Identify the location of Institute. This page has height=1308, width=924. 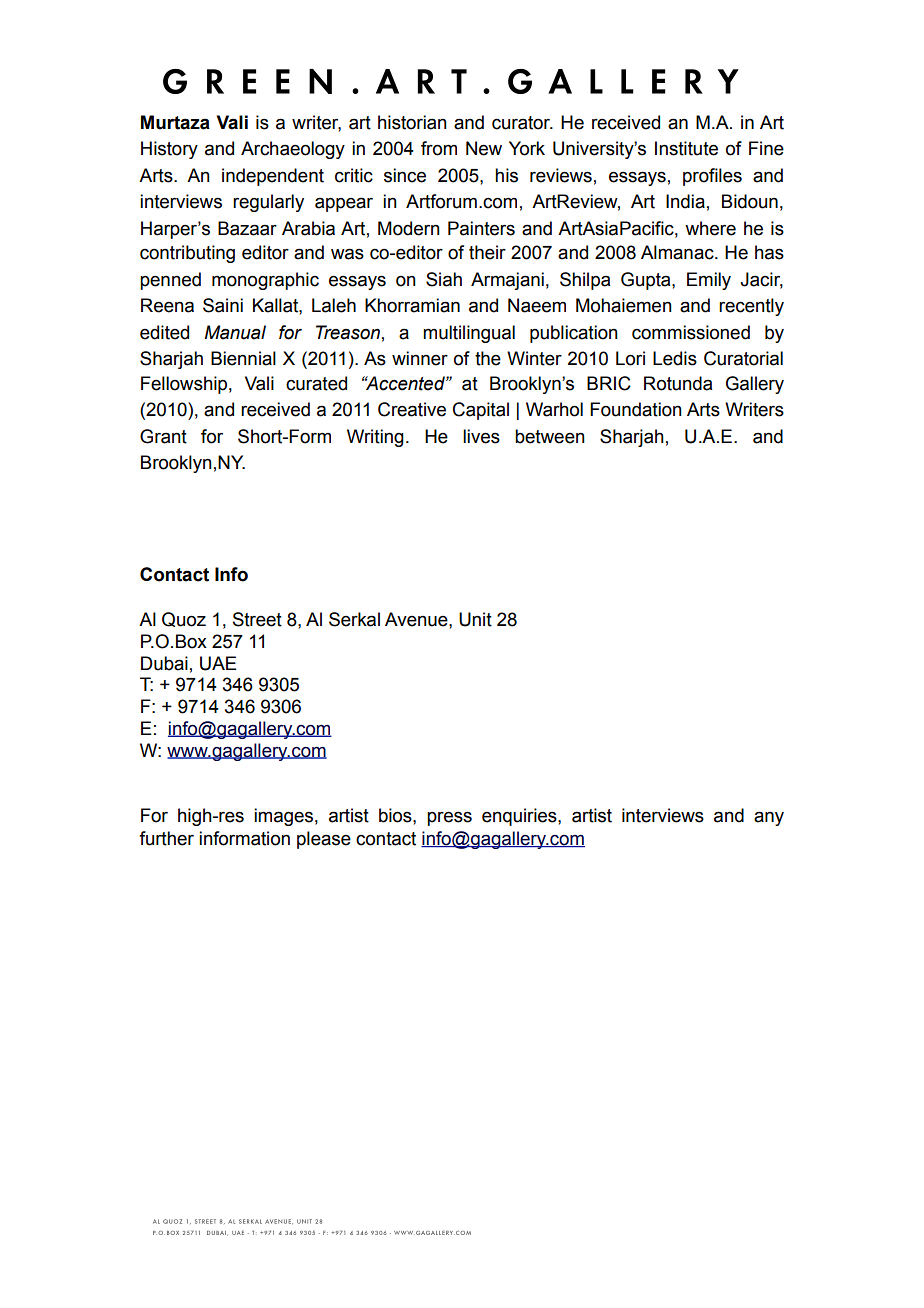
(686, 148).
